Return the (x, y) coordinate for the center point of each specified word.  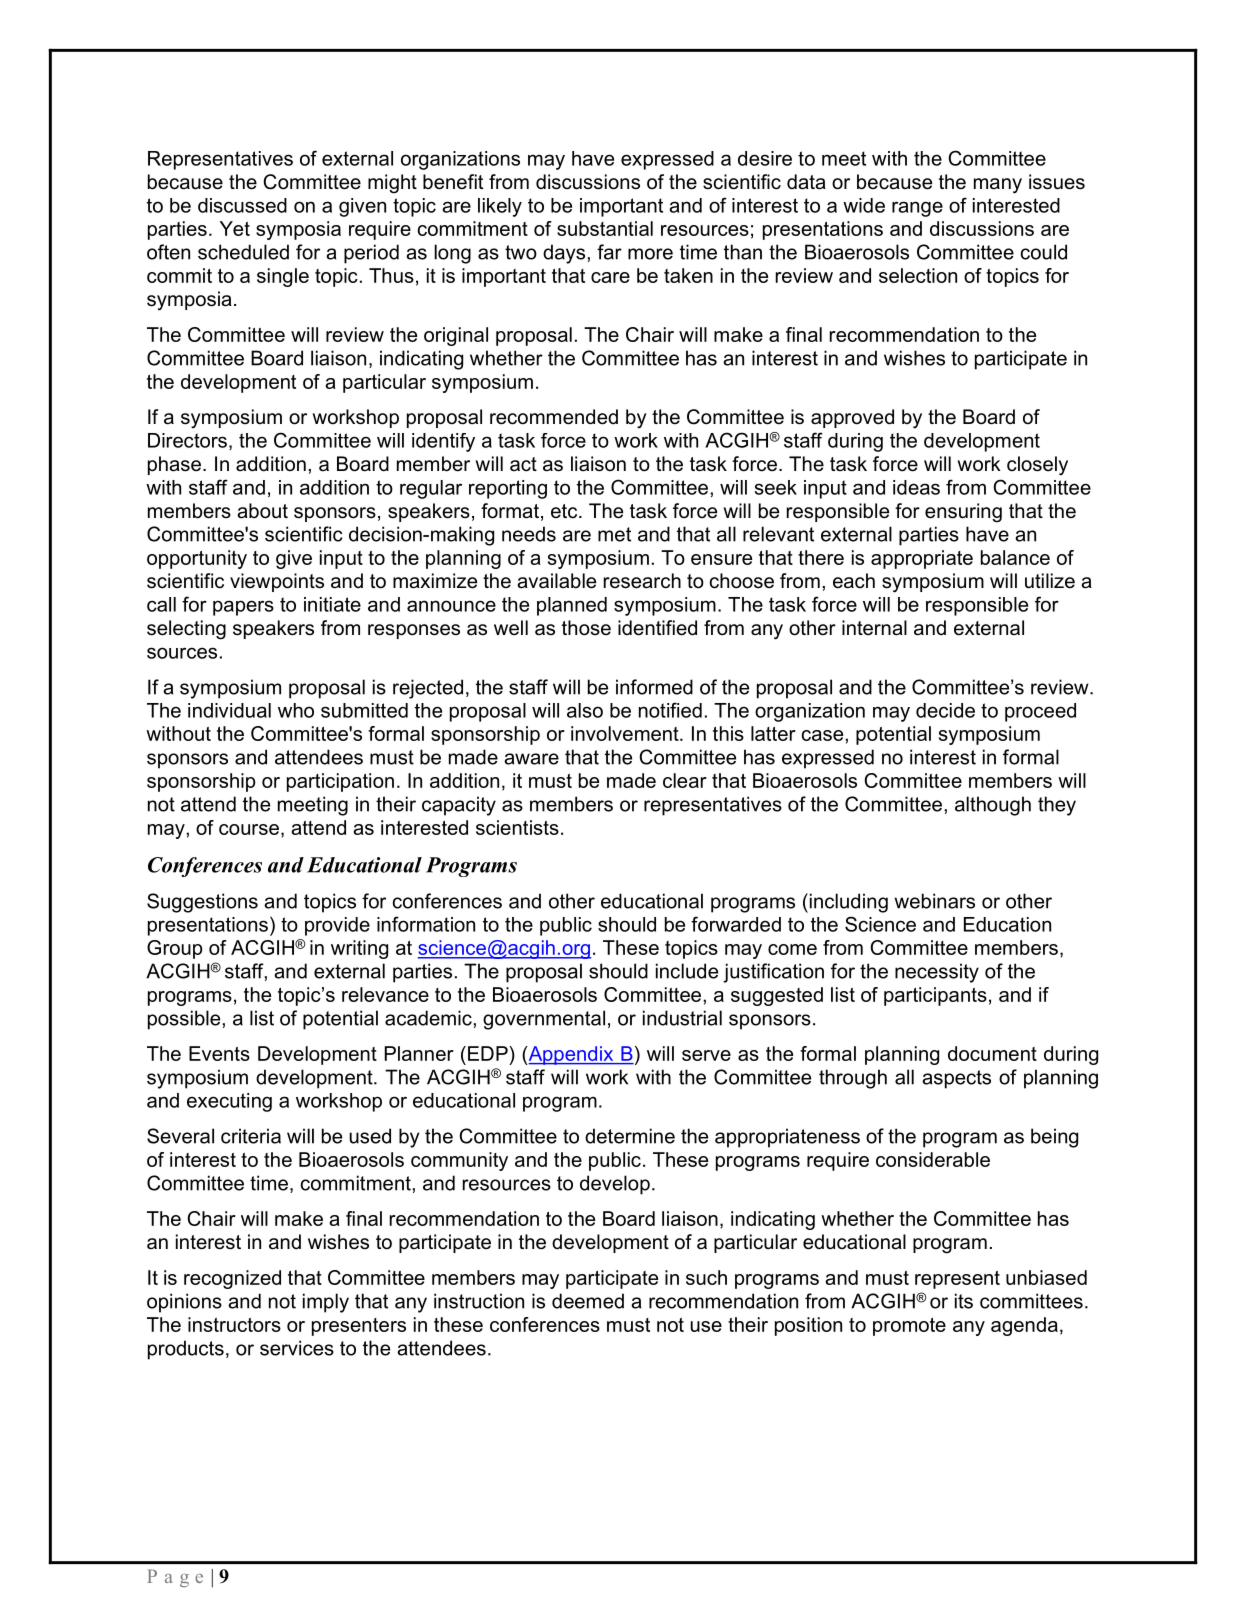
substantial (605, 228)
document (992, 1053)
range (917, 209)
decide (945, 710)
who (296, 710)
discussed (242, 205)
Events (219, 1053)
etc (565, 511)
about (262, 511)
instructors (234, 1324)
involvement (626, 733)
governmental (544, 1020)
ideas (916, 487)
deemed (588, 1301)
